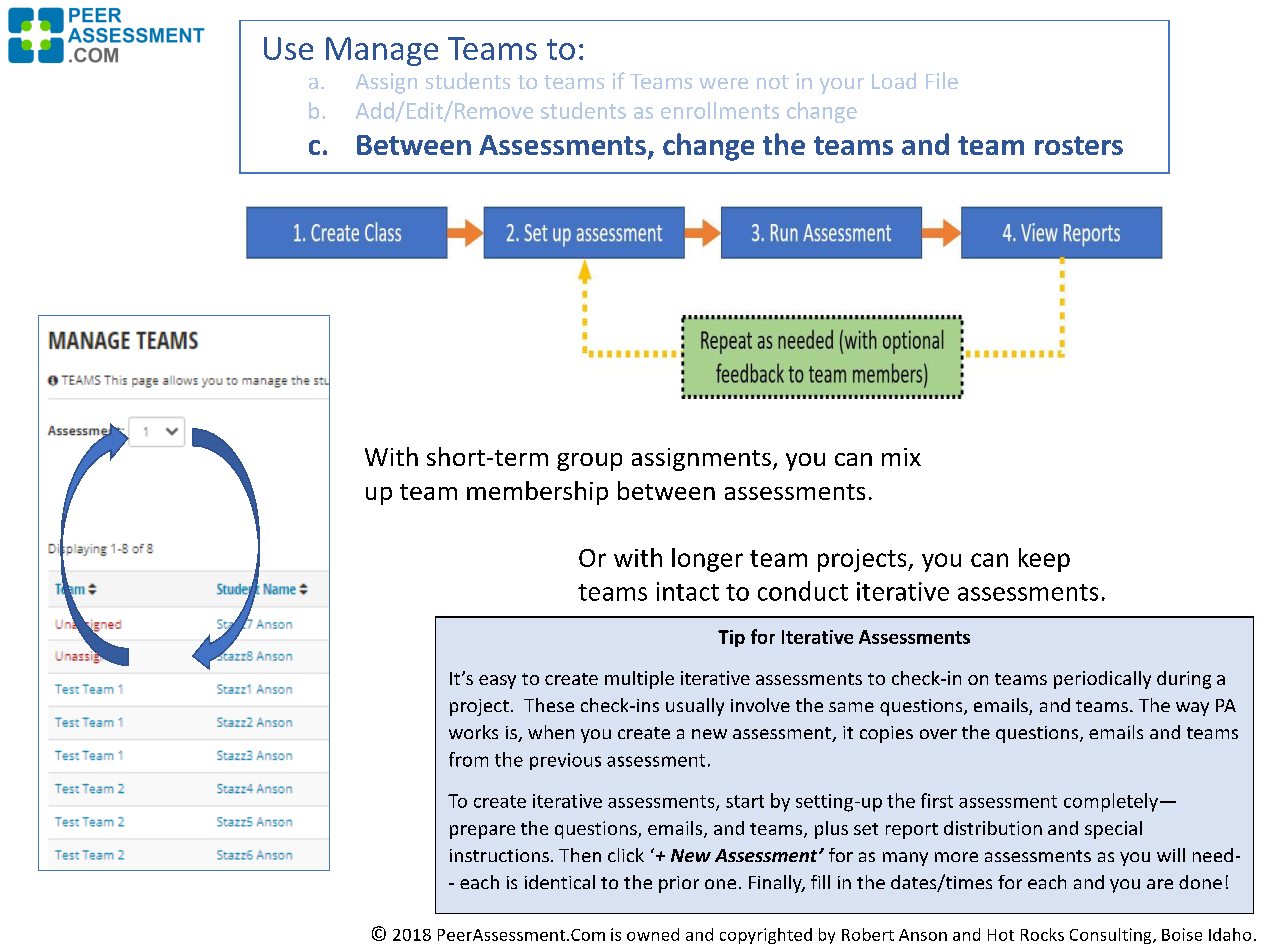 Image resolution: width=1270 pixels, height=952 pixels. I want to click on instructions, so click(499, 855).
